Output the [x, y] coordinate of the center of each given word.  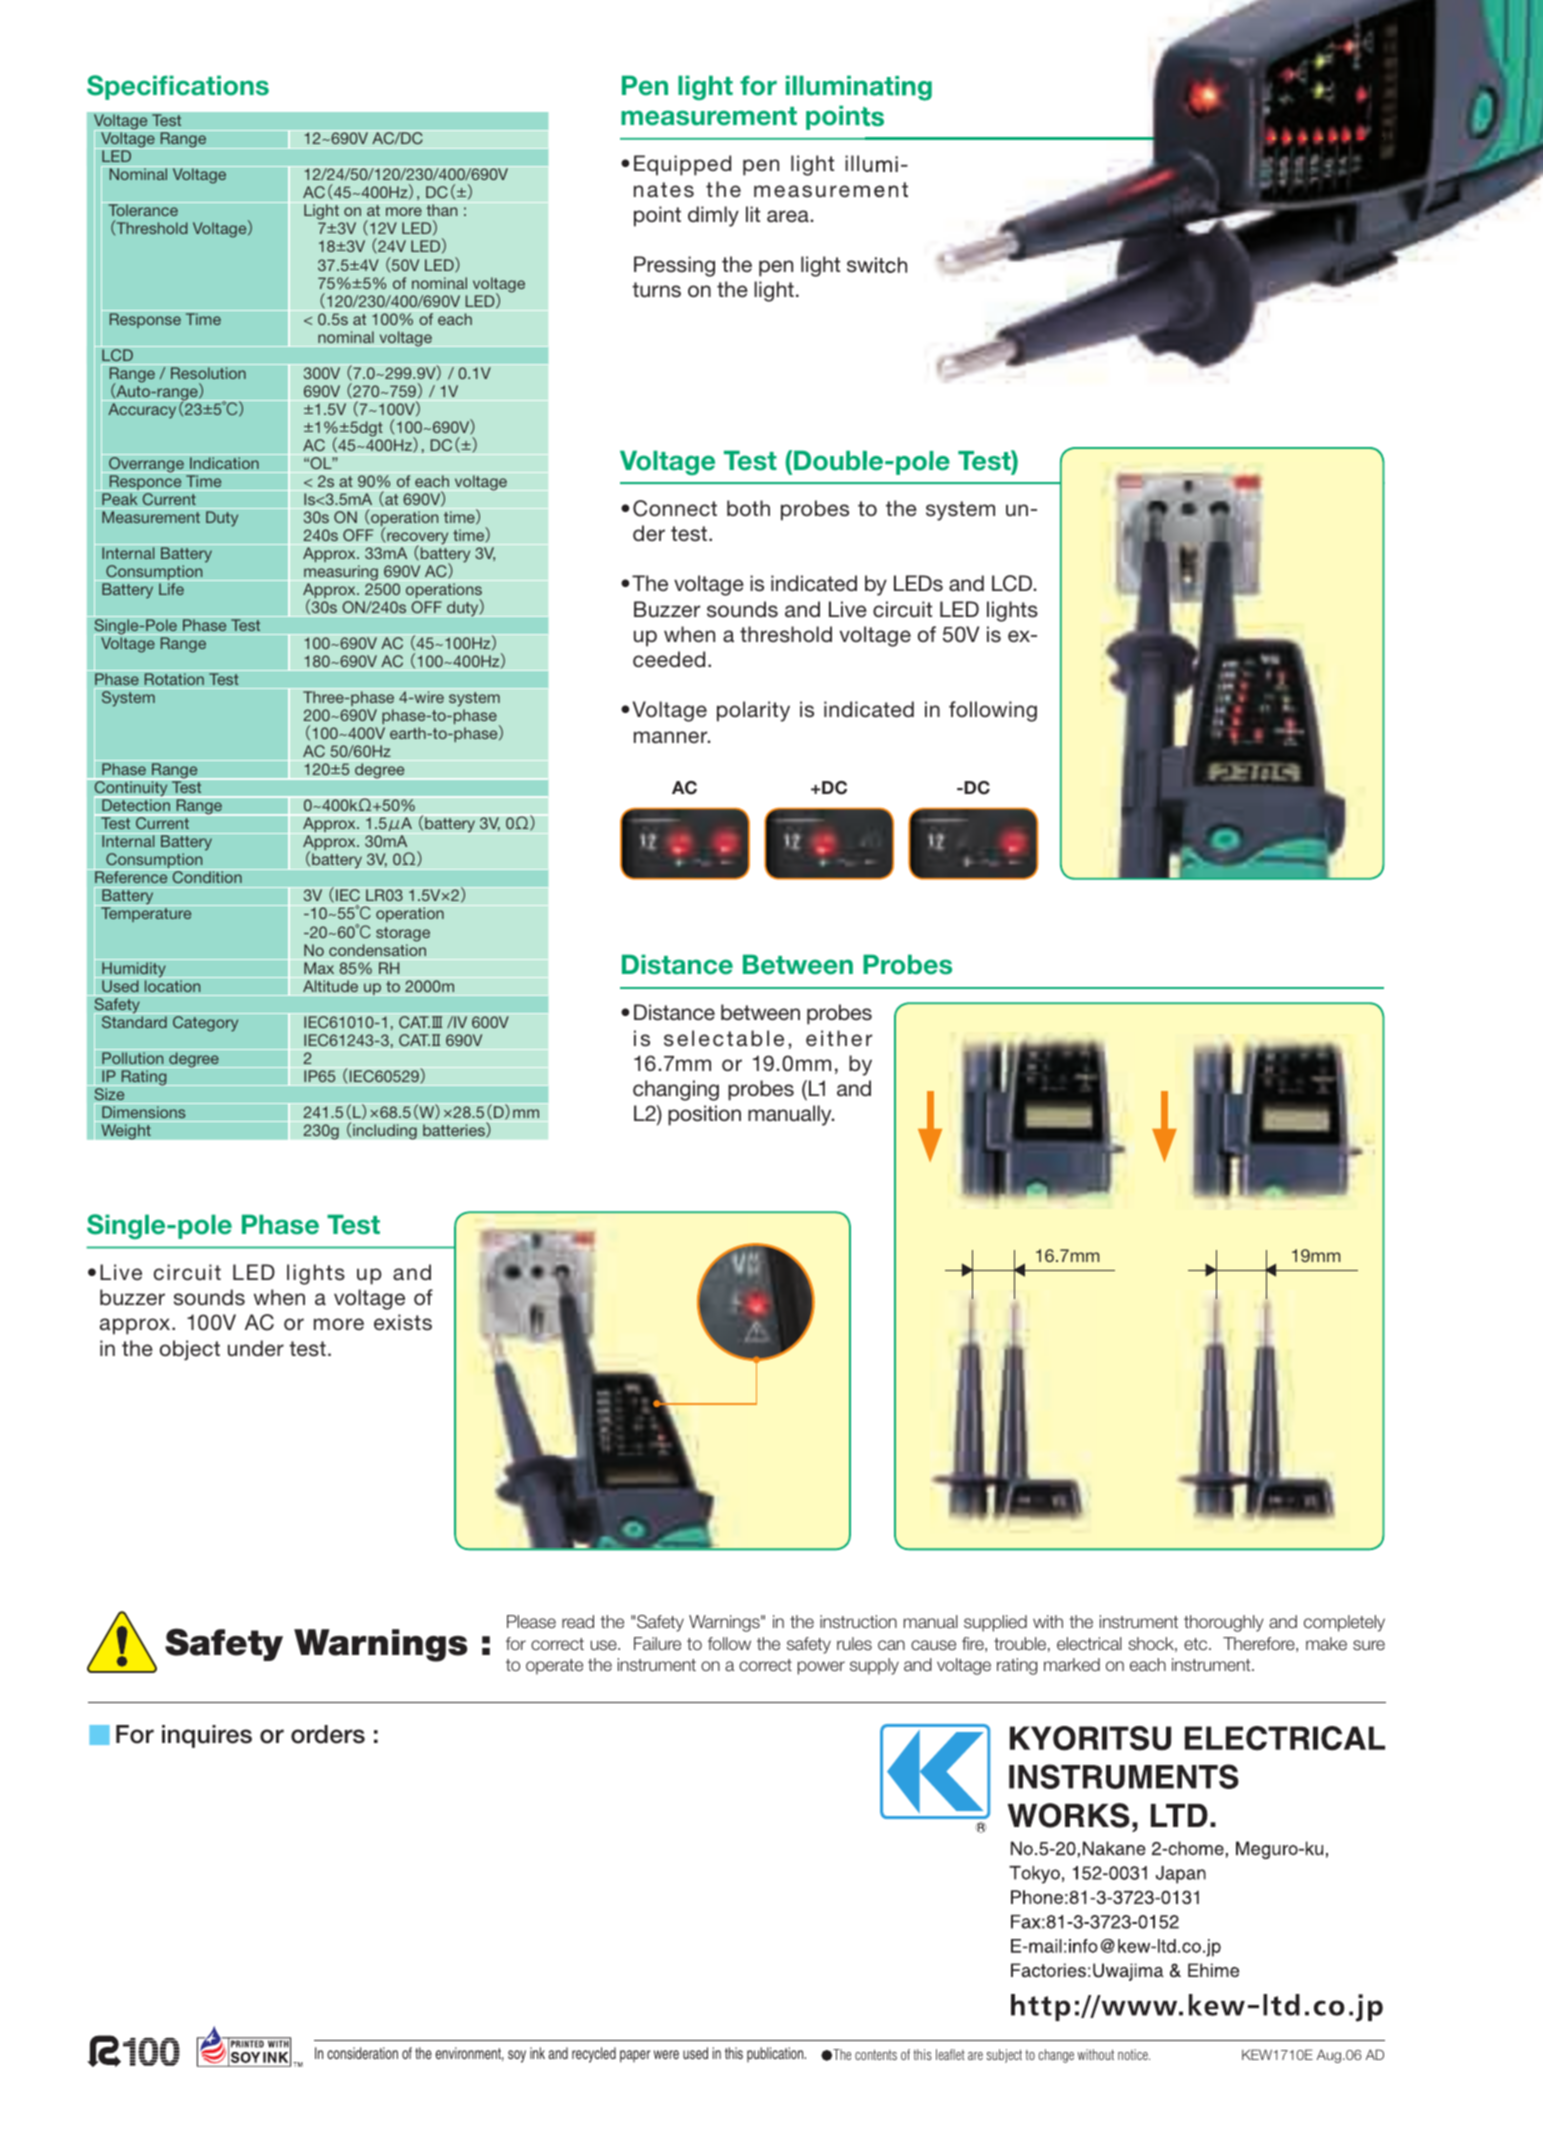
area [788, 216]
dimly [713, 216]
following [993, 711]
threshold [786, 634]
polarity [753, 711]
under [256, 1348]
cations [222, 85]
